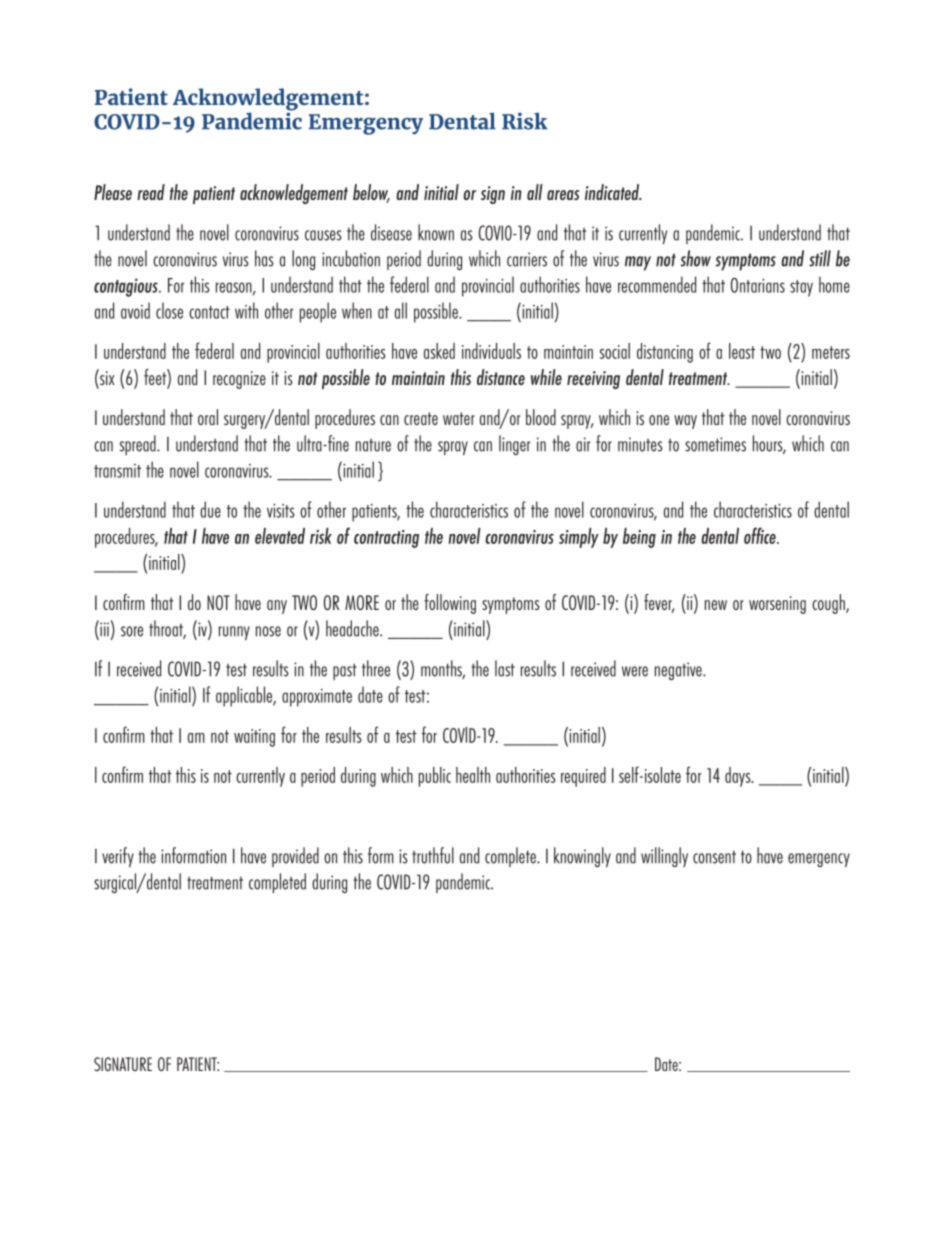  I want to click on Please, so click(113, 192).
